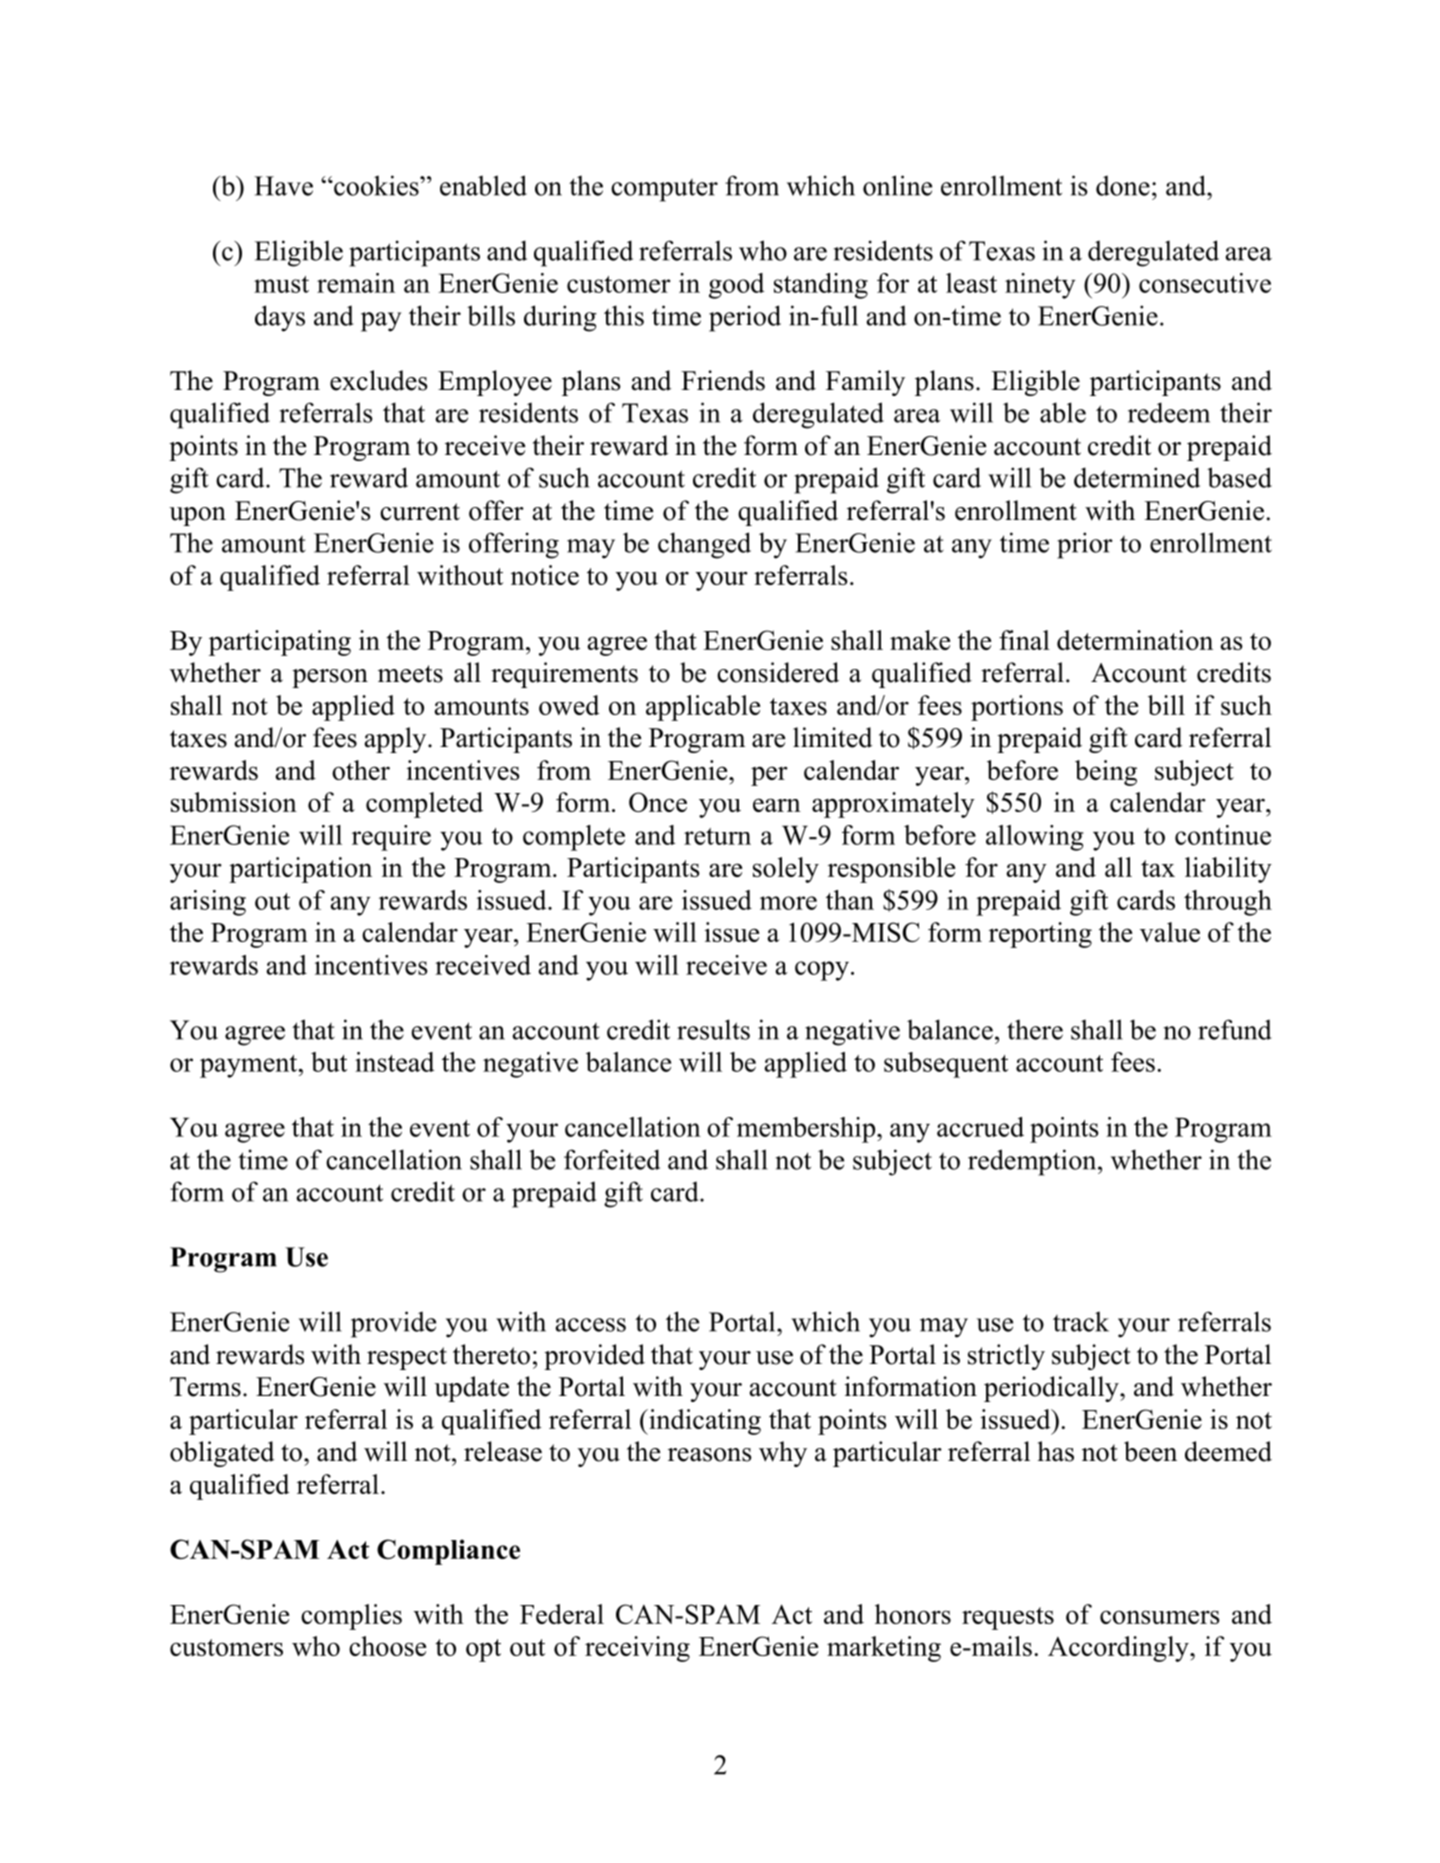 The height and width of the screenshot is (1863, 1440). Describe the element at coordinates (637, 1649) in the screenshot. I see `receiving` at that location.
